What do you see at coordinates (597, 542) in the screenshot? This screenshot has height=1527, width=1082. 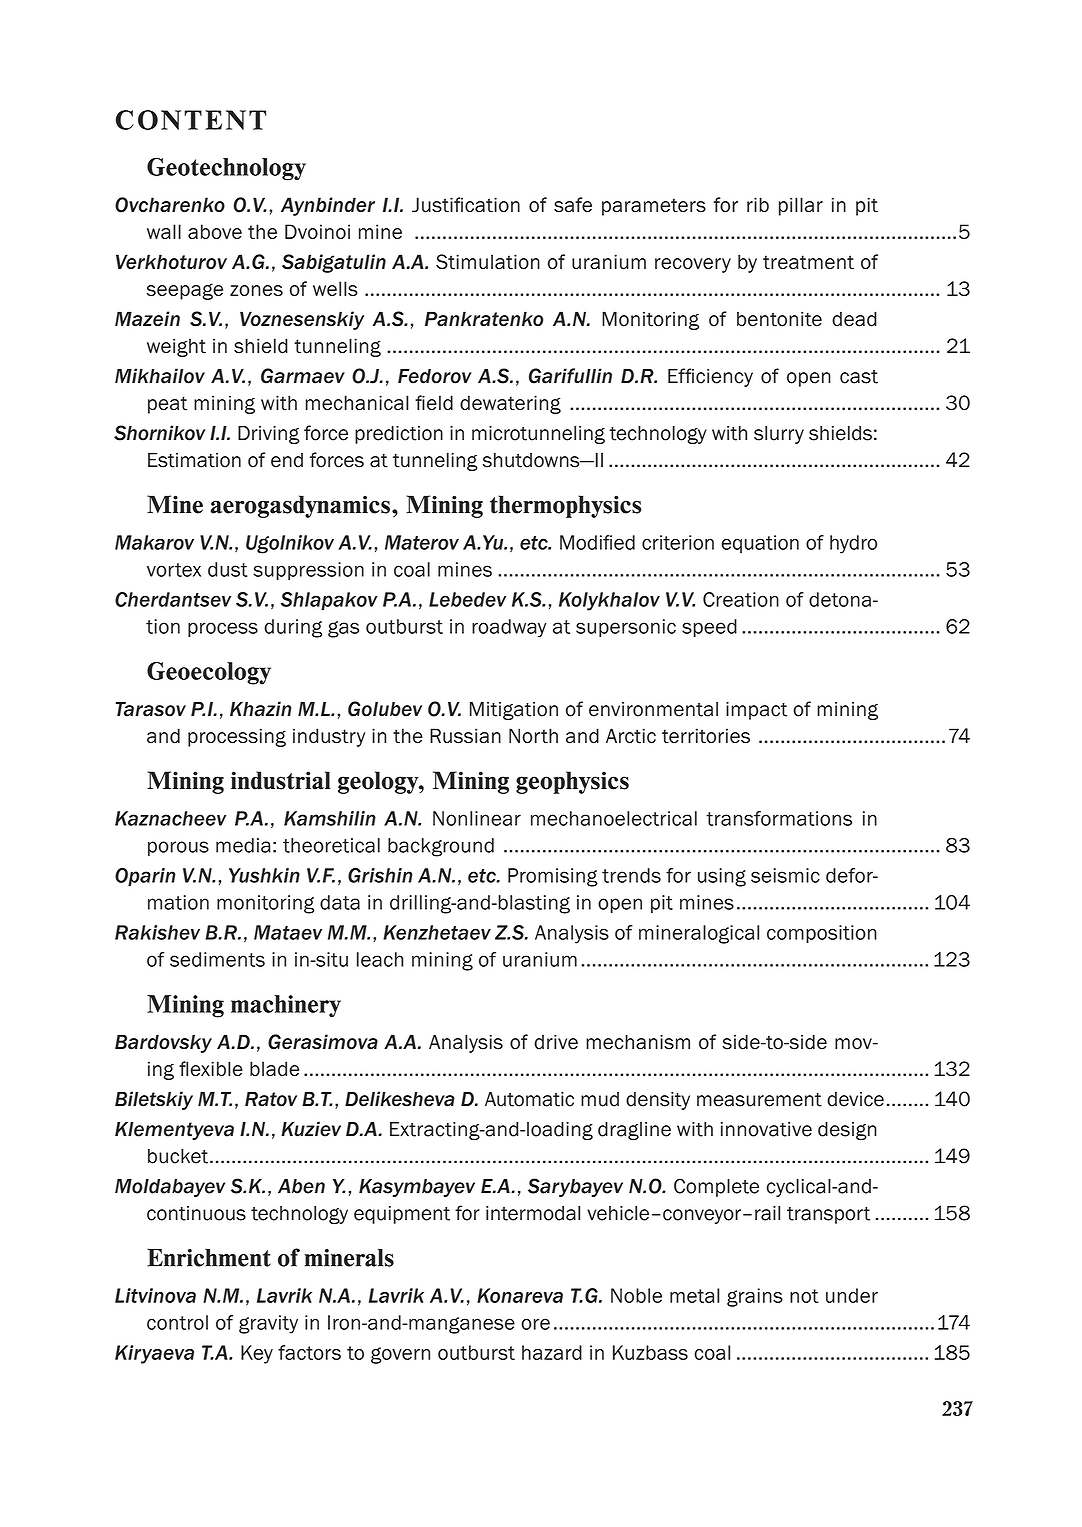 I see `Modified` at bounding box center [597, 542].
